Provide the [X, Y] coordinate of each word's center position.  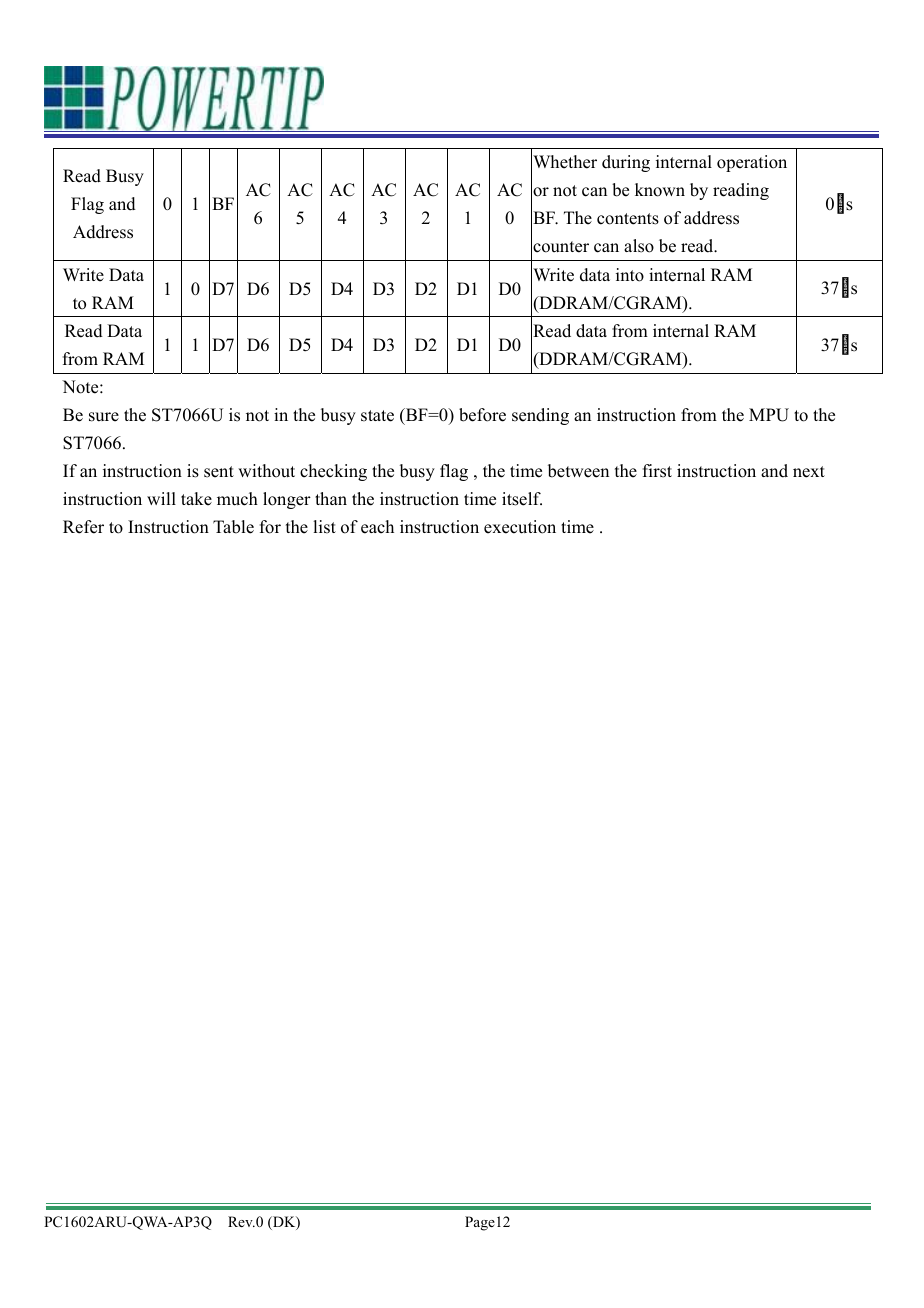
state [377, 416]
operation [752, 163]
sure [104, 417]
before [482, 415]
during [626, 163]
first [657, 471]
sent [219, 472]
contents [628, 219]
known [660, 190]
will [161, 498]
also [639, 246]
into [630, 275]
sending [540, 416]
